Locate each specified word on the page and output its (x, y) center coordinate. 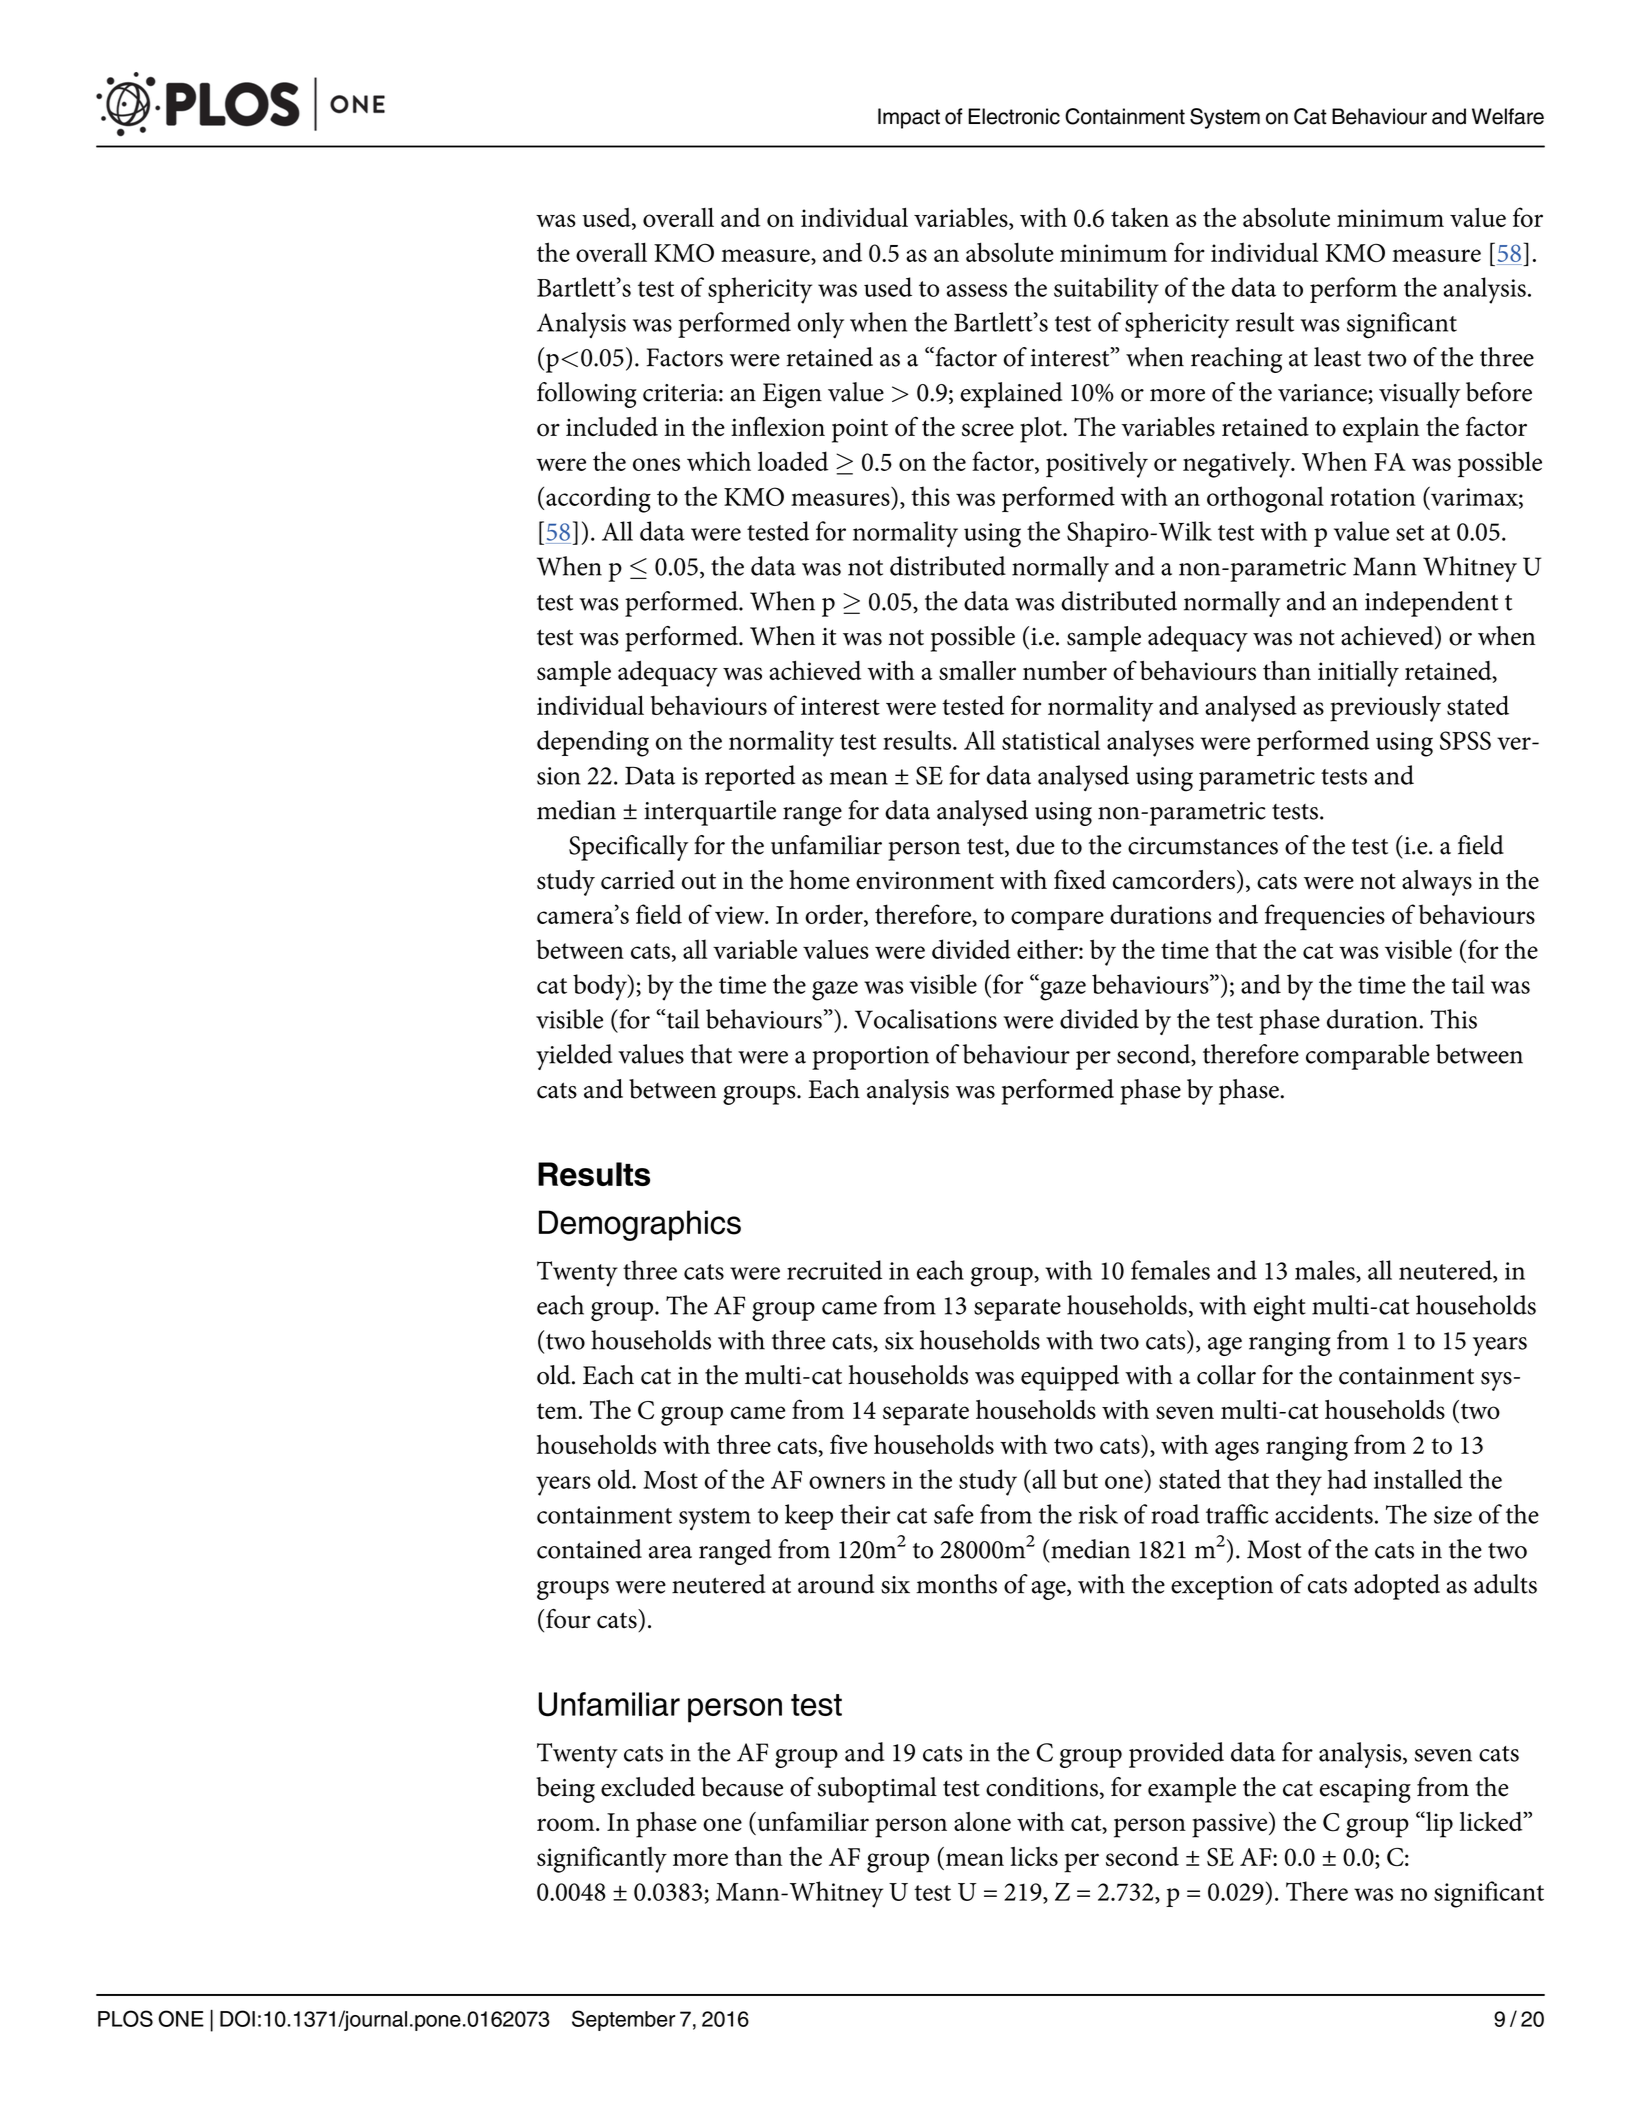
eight (1280, 1308)
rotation (1373, 497)
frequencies (1325, 917)
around (836, 1584)
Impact (909, 118)
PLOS (125, 2018)
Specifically (628, 848)
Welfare (1508, 116)
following (587, 395)
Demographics (640, 1225)
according (598, 499)
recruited (834, 1270)
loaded (793, 461)
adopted (1397, 1587)
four (568, 1619)
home (819, 880)
